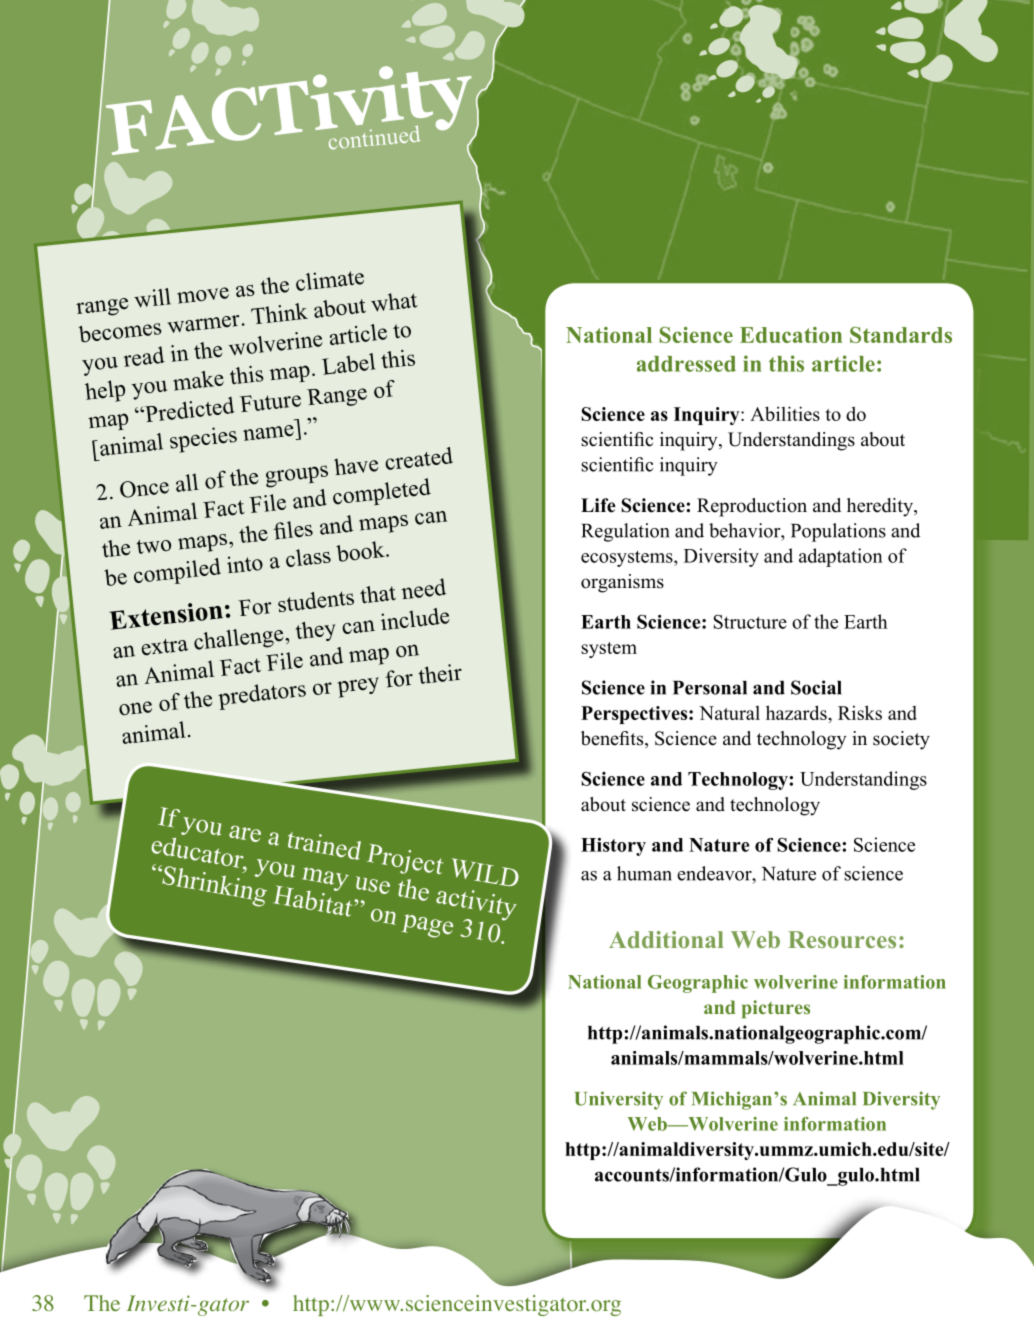 The height and width of the document is (1338, 1034). Describe the element at coordinates (666, 939) in the document. I see `Additional` at that location.
